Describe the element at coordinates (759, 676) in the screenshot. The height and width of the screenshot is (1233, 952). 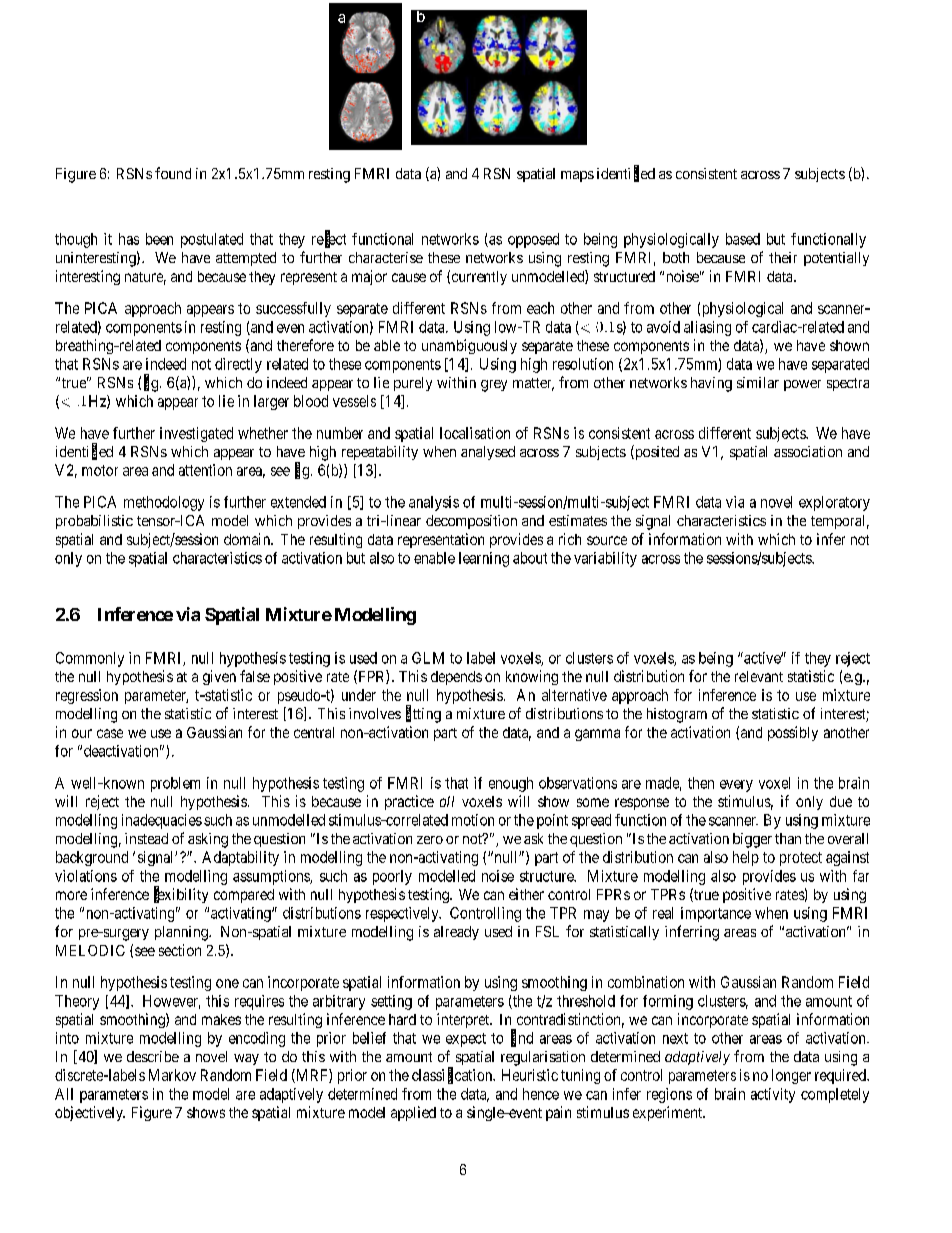
I see `relevant` at that location.
